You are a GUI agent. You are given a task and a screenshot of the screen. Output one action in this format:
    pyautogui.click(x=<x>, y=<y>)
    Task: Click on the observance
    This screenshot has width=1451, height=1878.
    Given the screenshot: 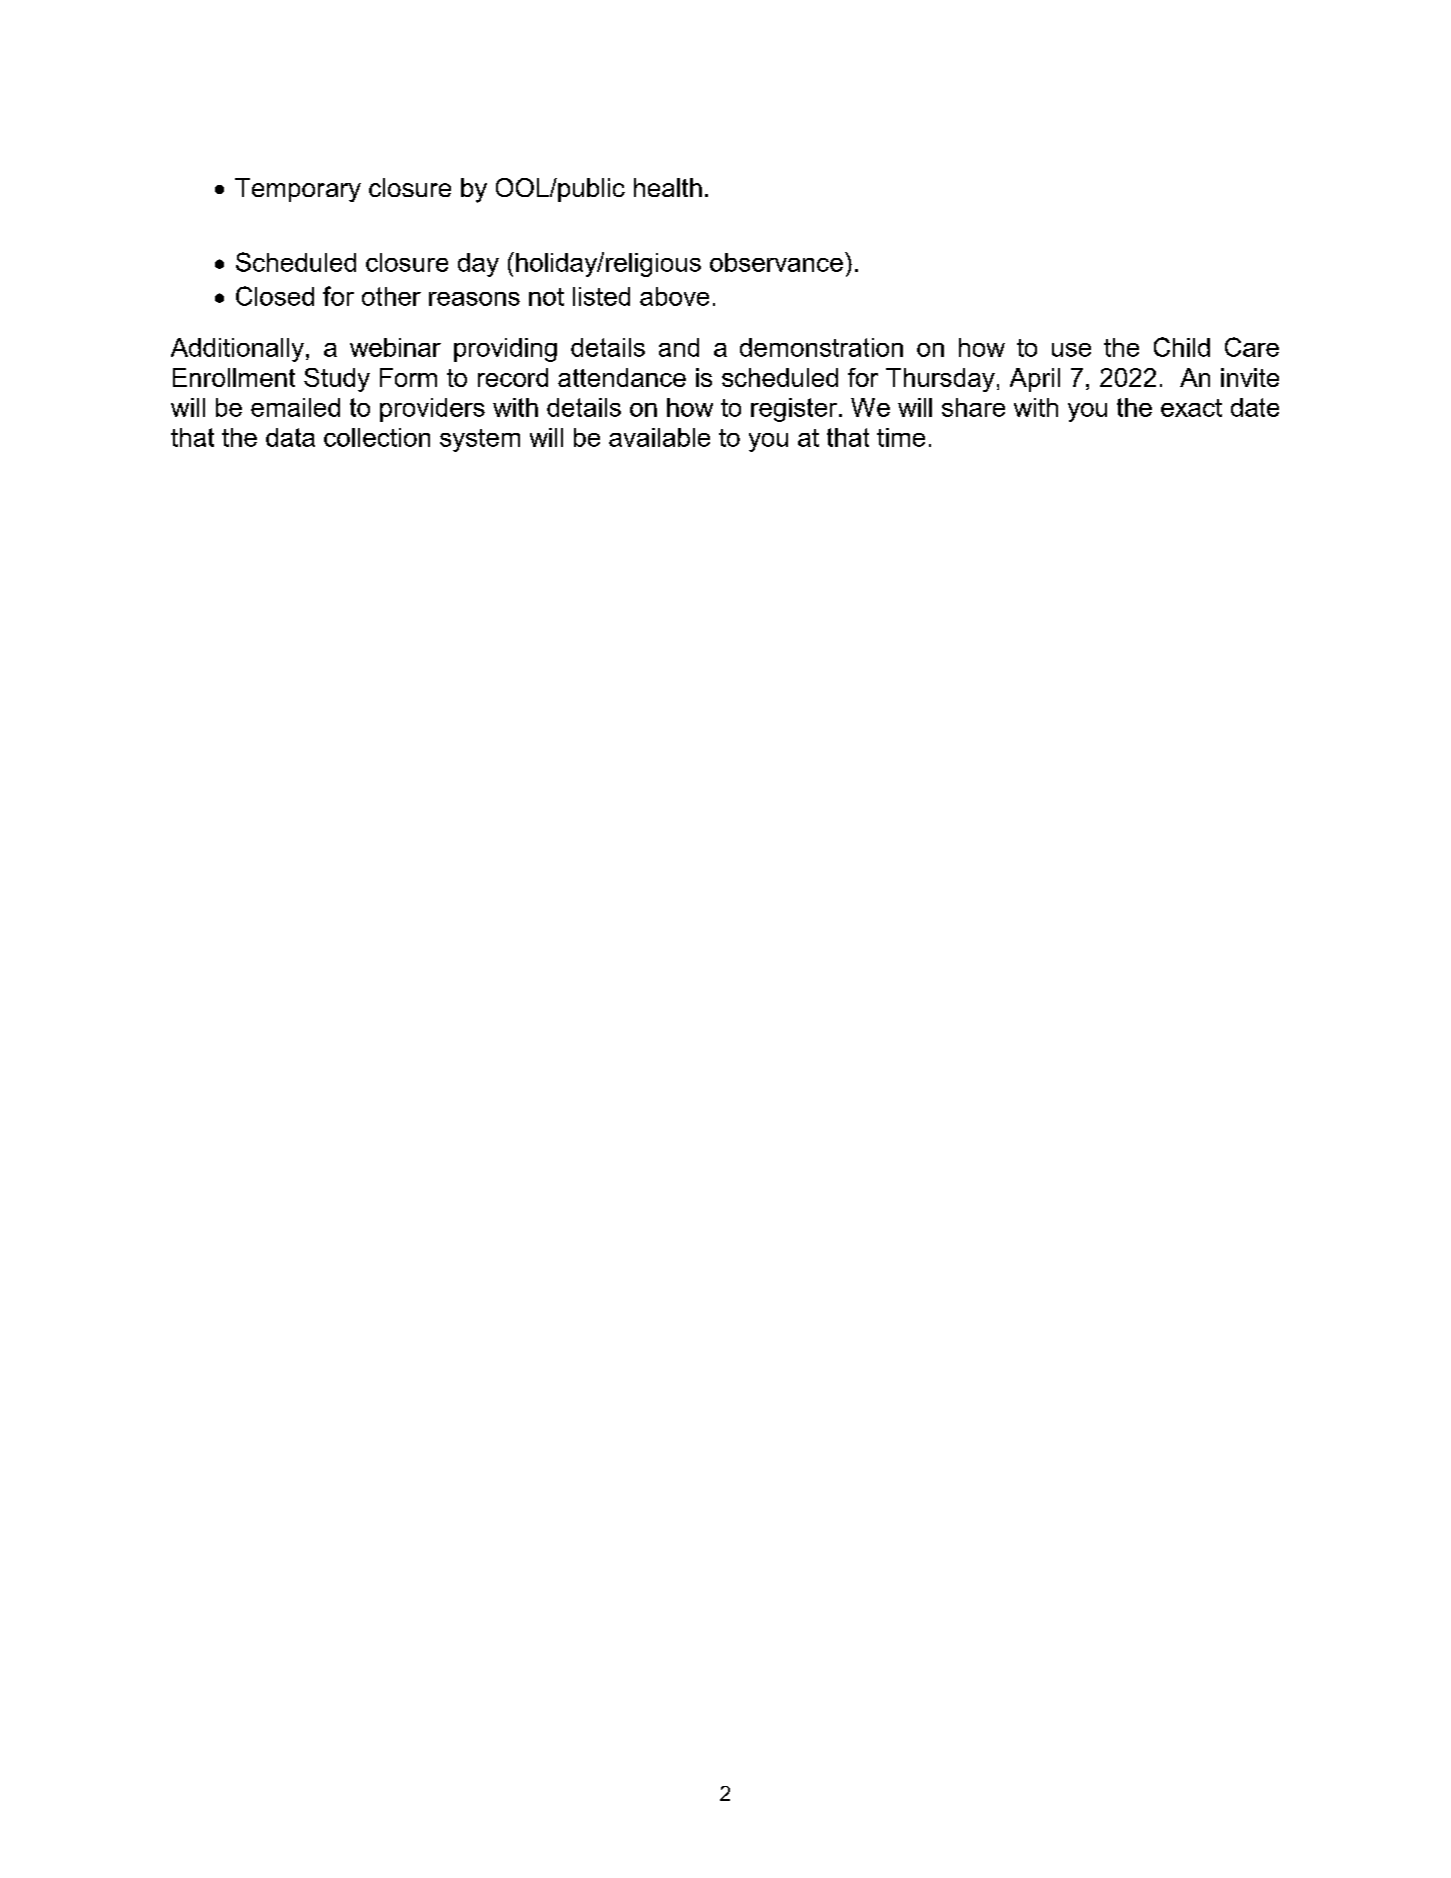 What is the action you would take?
    pyautogui.click(x=776, y=262)
